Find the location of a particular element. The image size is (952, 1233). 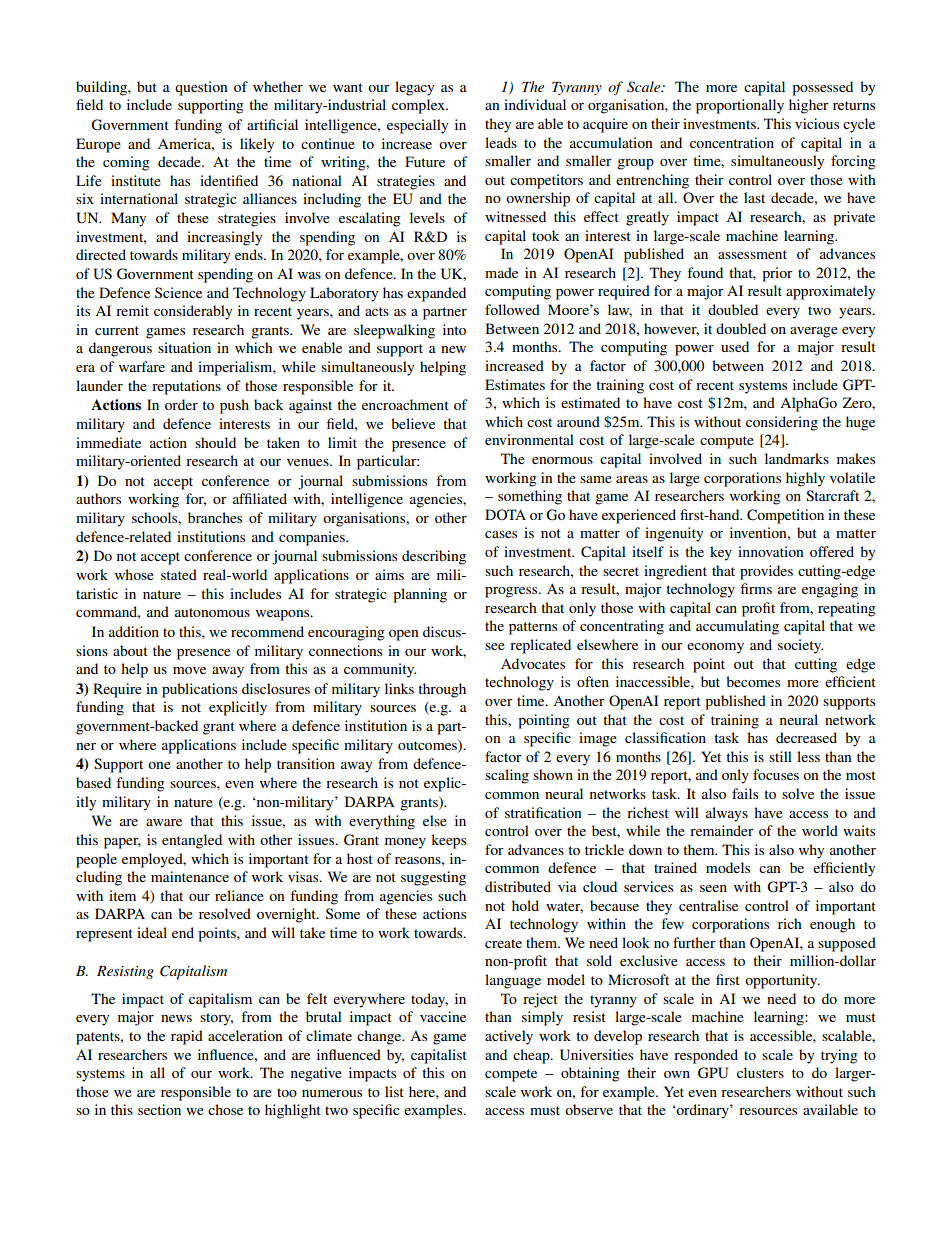

question is located at coordinates (201, 88).
